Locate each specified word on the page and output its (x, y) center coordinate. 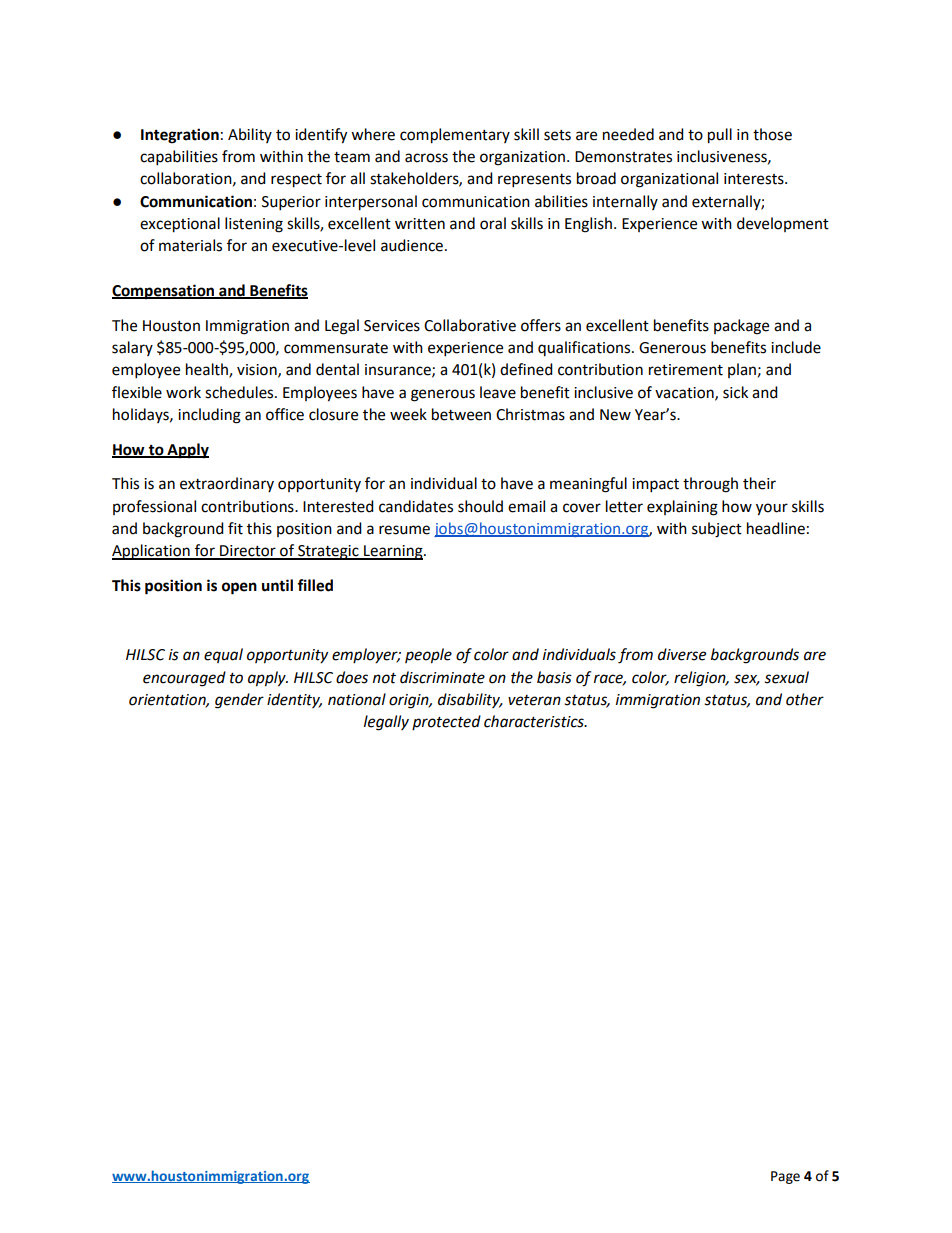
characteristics (535, 721)
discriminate (442, 677)
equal (223, 655)
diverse (682, 654)
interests (755, 179)
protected (446, 722)
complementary (455, 136)
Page (785, 1177)
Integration (180, 136)
